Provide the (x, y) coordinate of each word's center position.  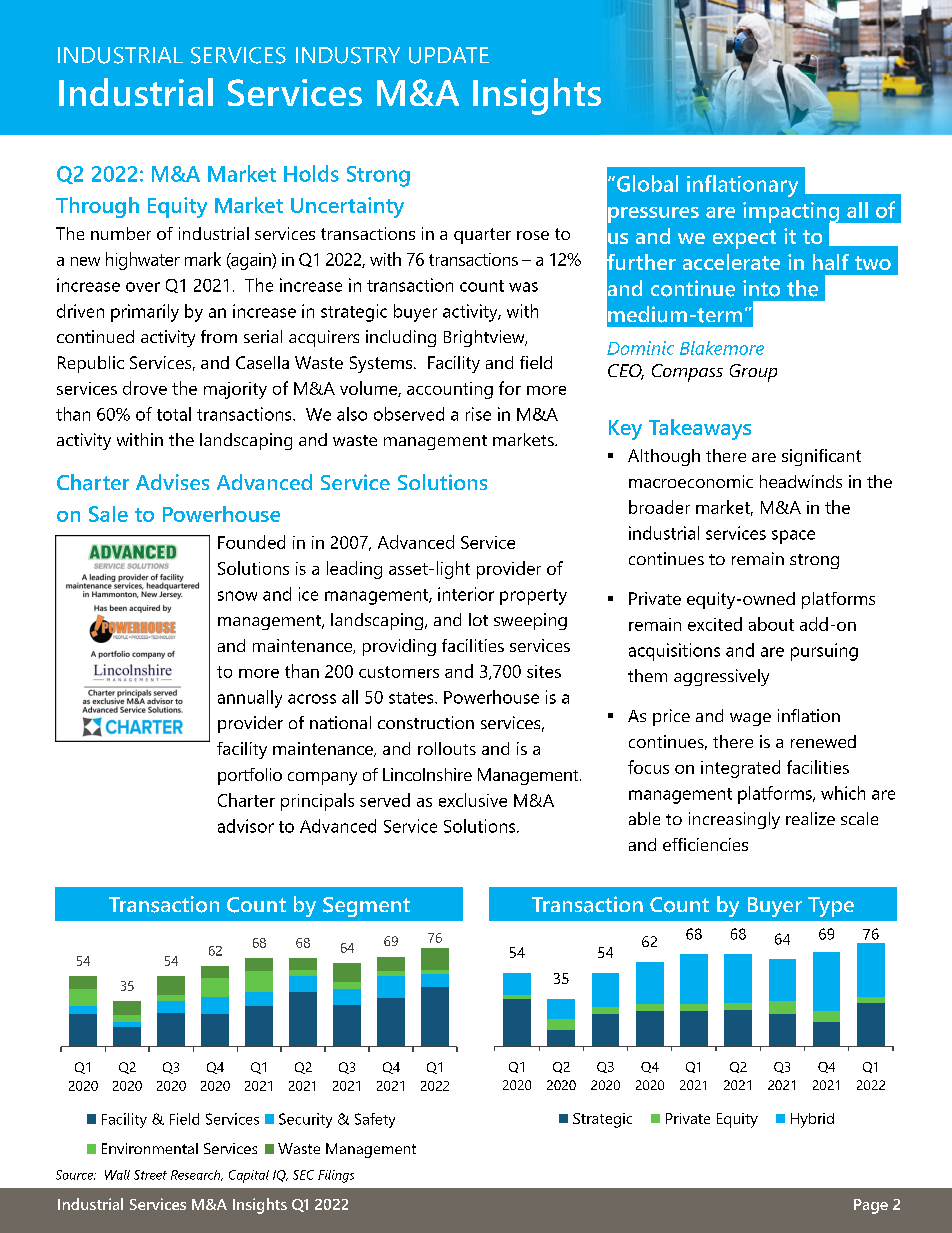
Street (150, 1175)
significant (821, 457)
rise (478, 414)
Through (97, 207)
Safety (375, 1120)
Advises (172, 482)
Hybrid (812, 1120)
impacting (792, 213)
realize (810, 818)
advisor (246, 826)
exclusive (473, 800)
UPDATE (449, 55)
